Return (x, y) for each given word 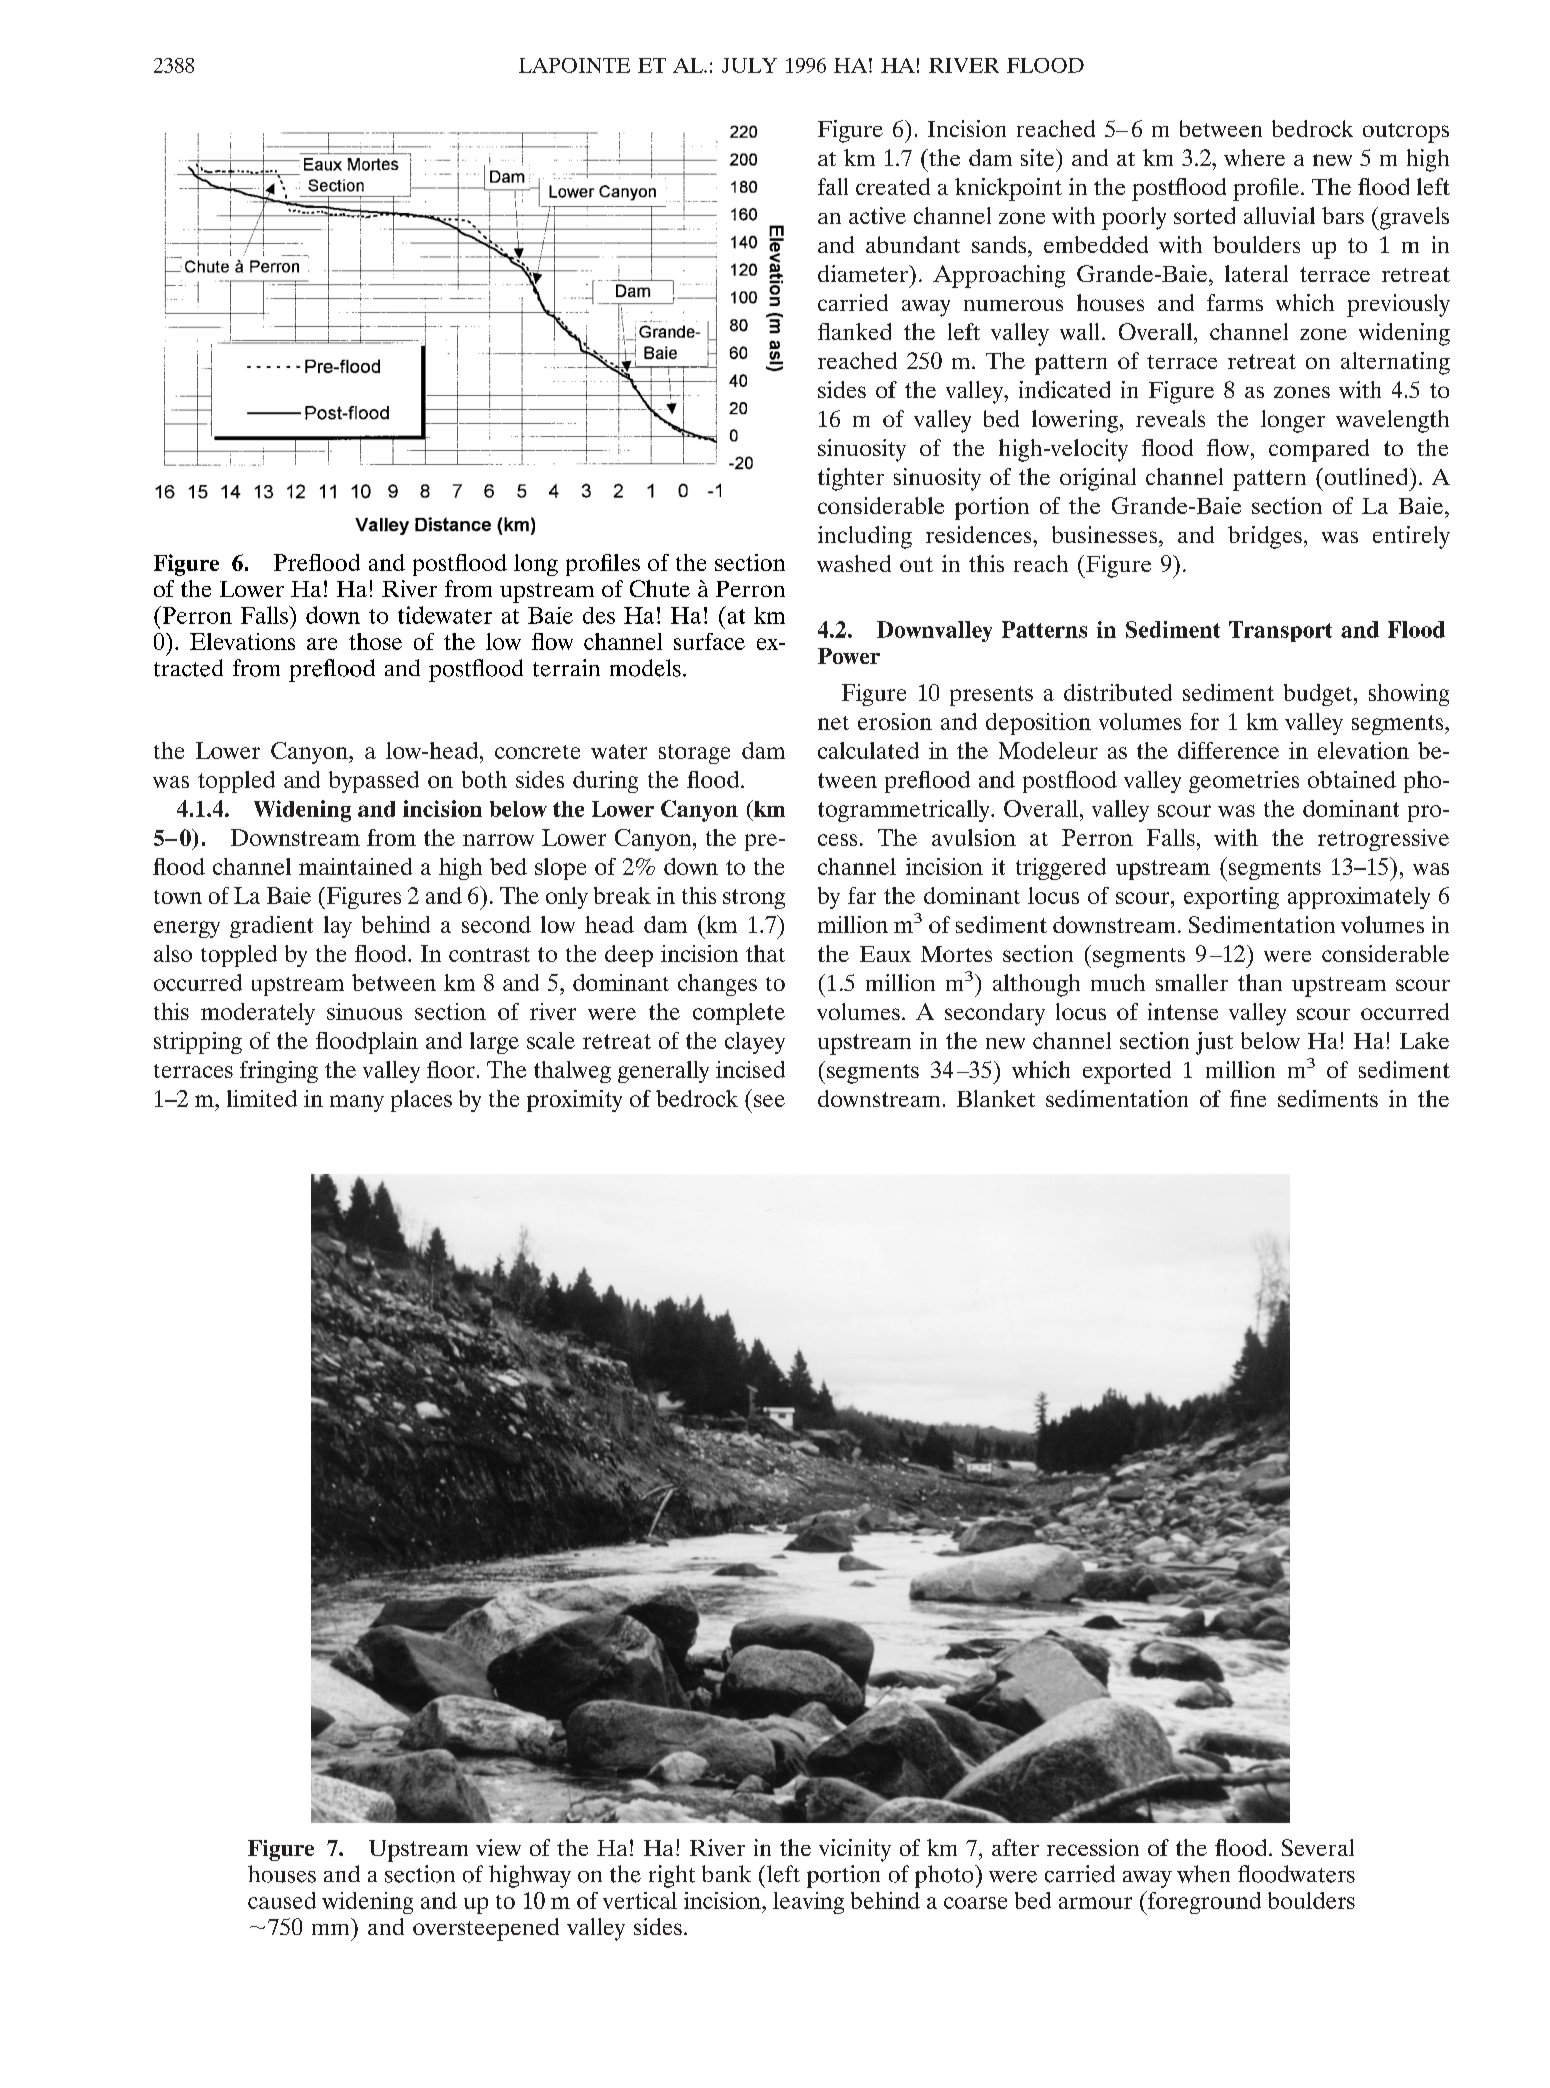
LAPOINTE (574, 65)
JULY (749, 65)
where (1254, 157)
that (765, 953)
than (1260, 982)
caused (282, 1900)
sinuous (364, 1011)
